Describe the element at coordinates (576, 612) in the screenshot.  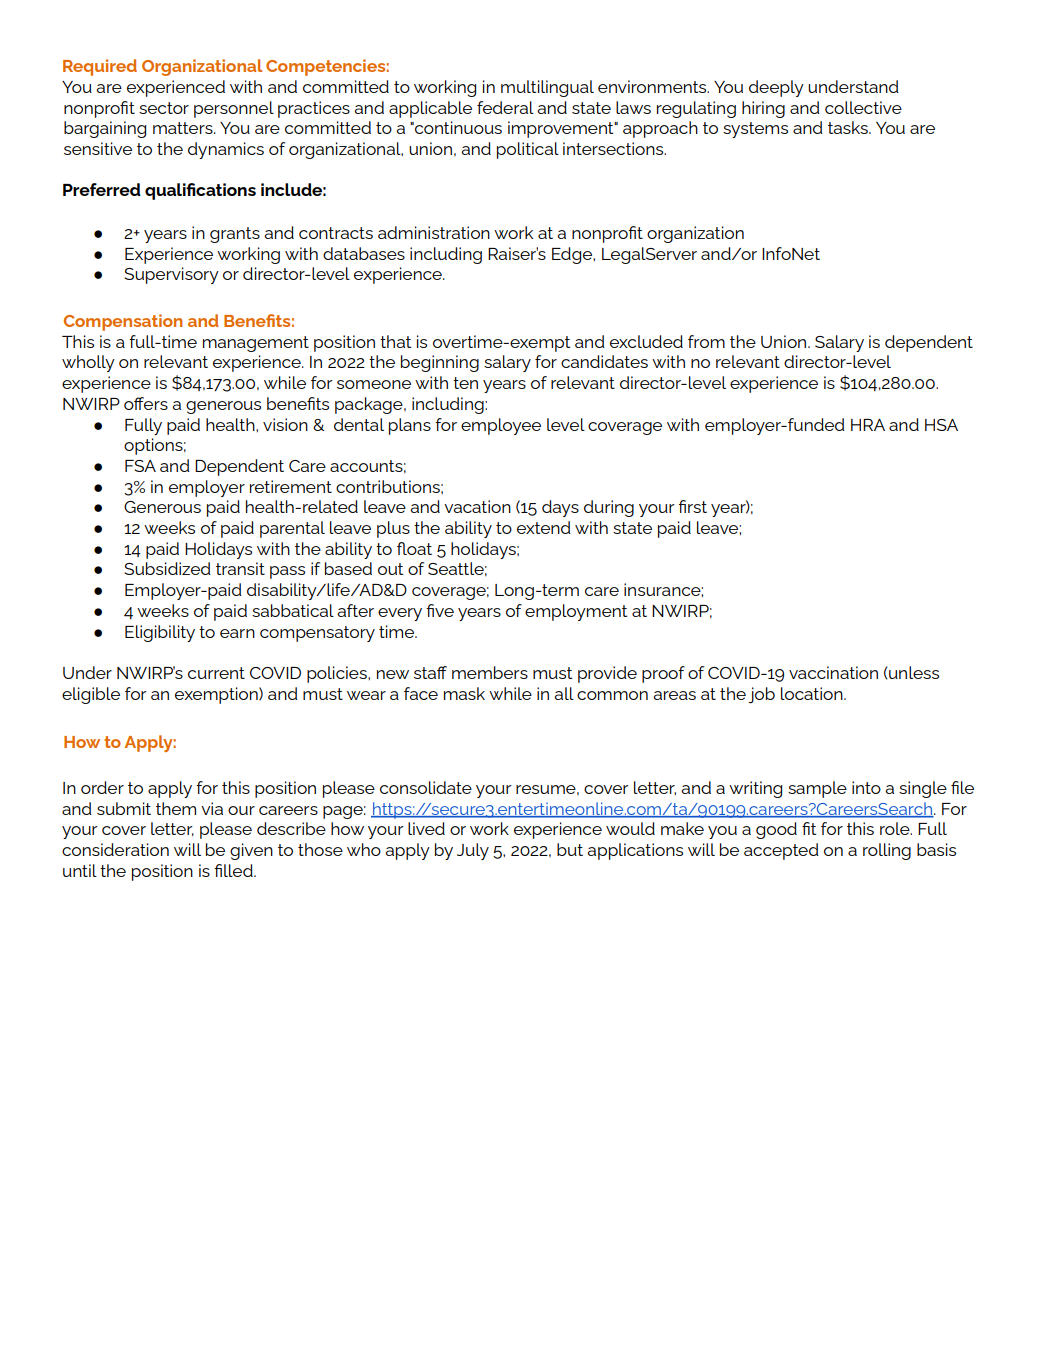
I see `employment` at that location.
